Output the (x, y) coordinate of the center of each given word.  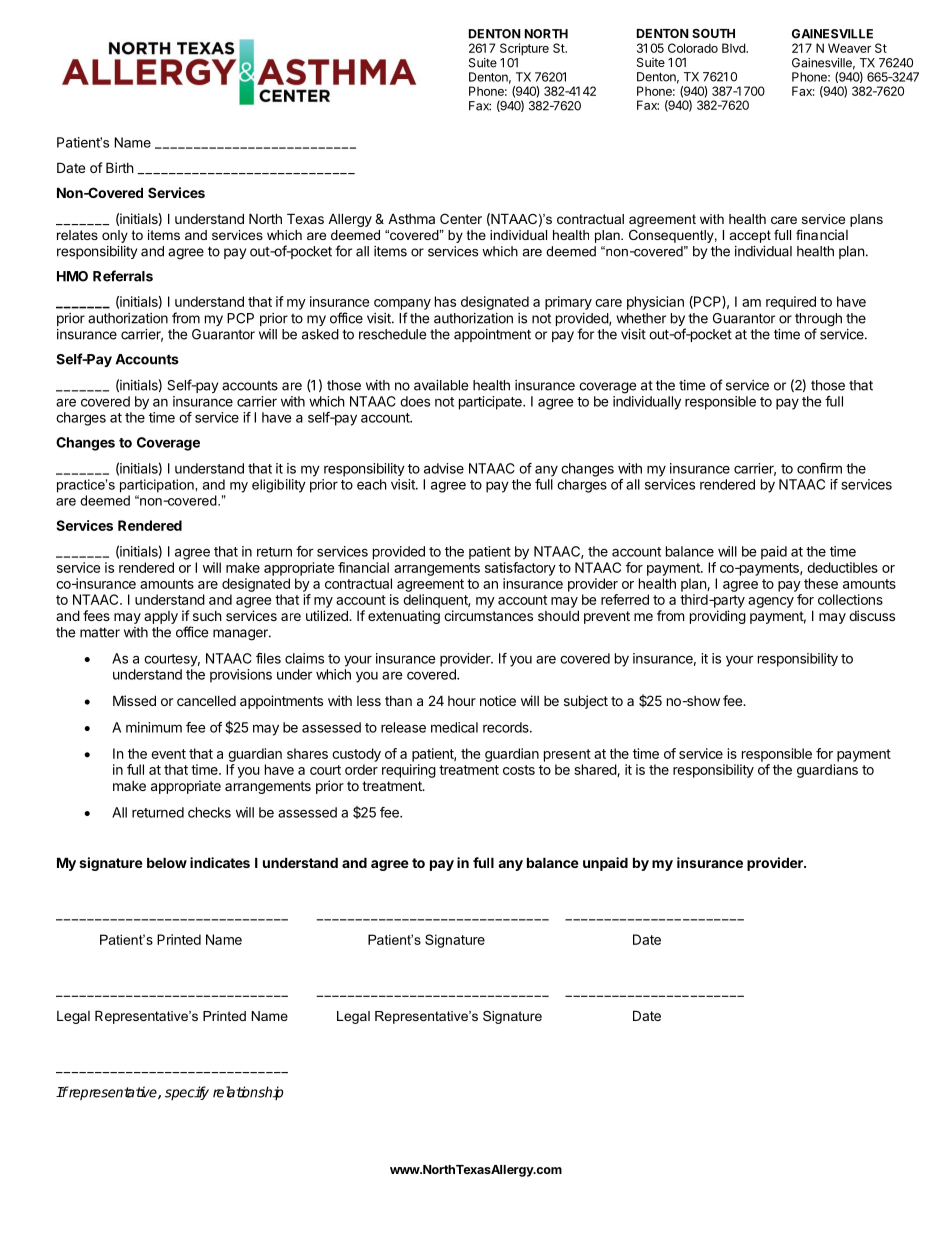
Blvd (734, 48)
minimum (154, 727)
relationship (248, 1093)
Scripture (524, 49)
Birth (120, 167)
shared (596, 770)
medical (454, 727)
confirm (819, 468)
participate (491, 403)
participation (158, 486)
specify (187, 1093)
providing (718, 617)
